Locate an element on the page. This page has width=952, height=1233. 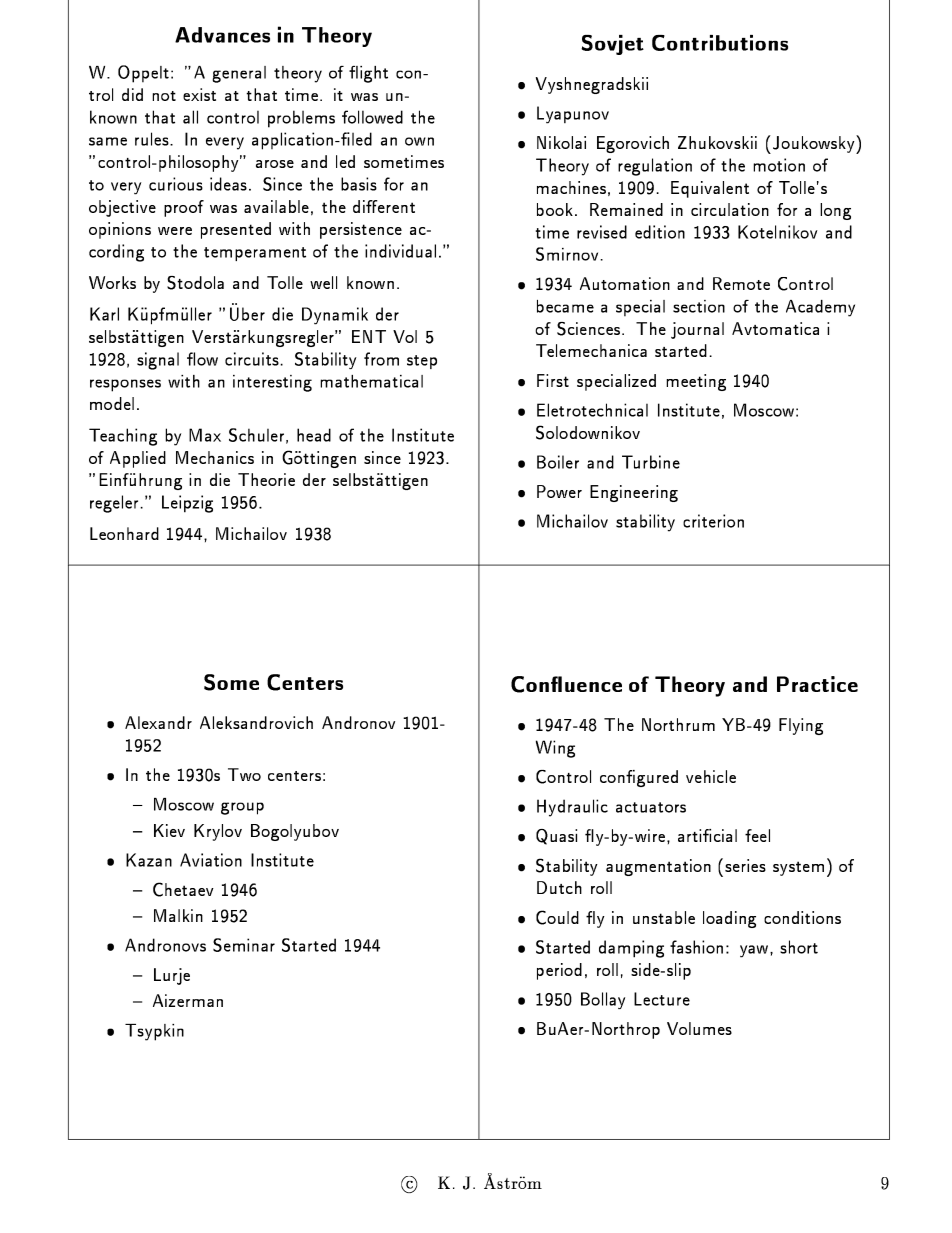
period is located at coordinates (559, 971).
